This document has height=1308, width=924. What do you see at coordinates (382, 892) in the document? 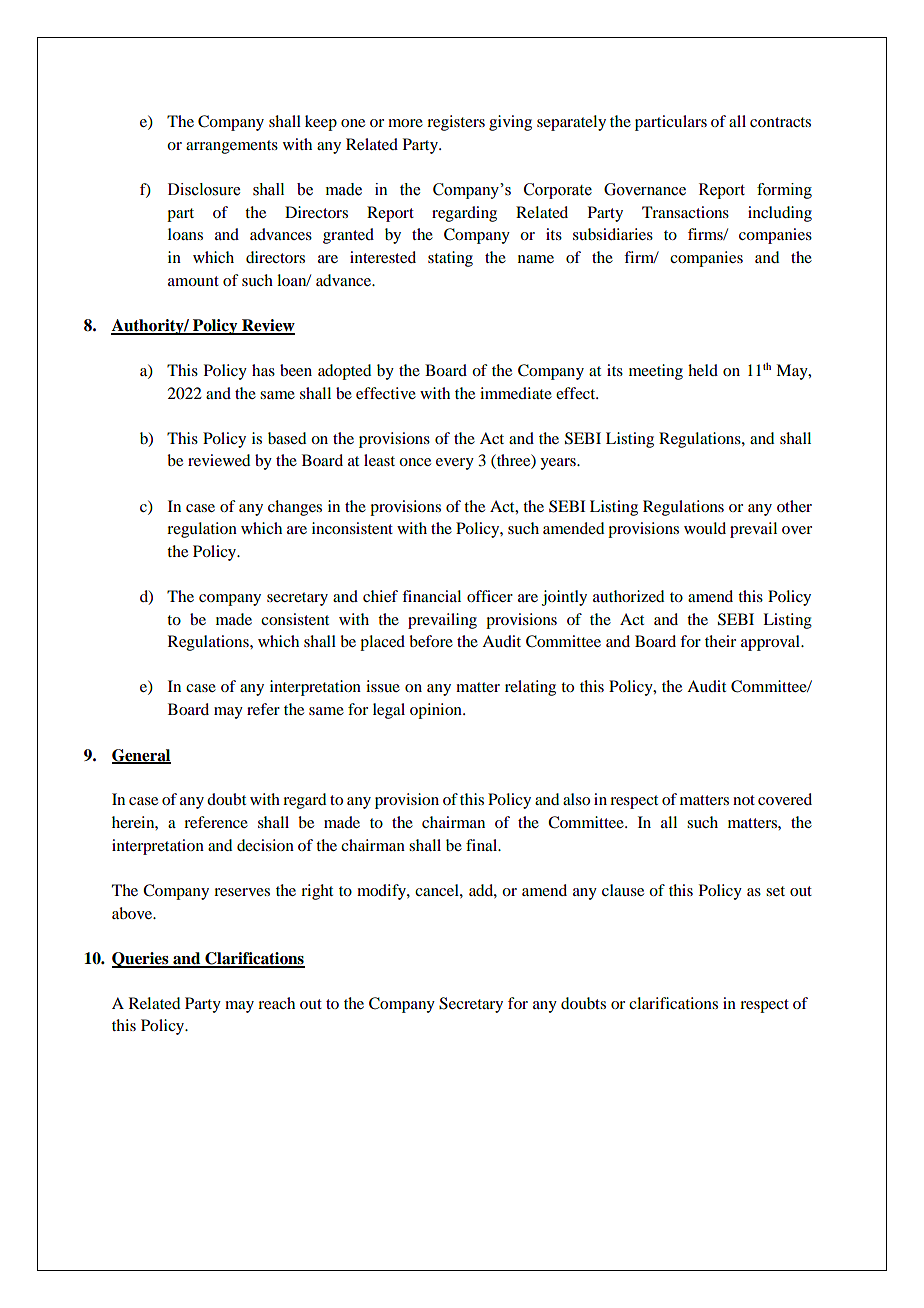
I see `modify` at bounding box center [382, 892].
